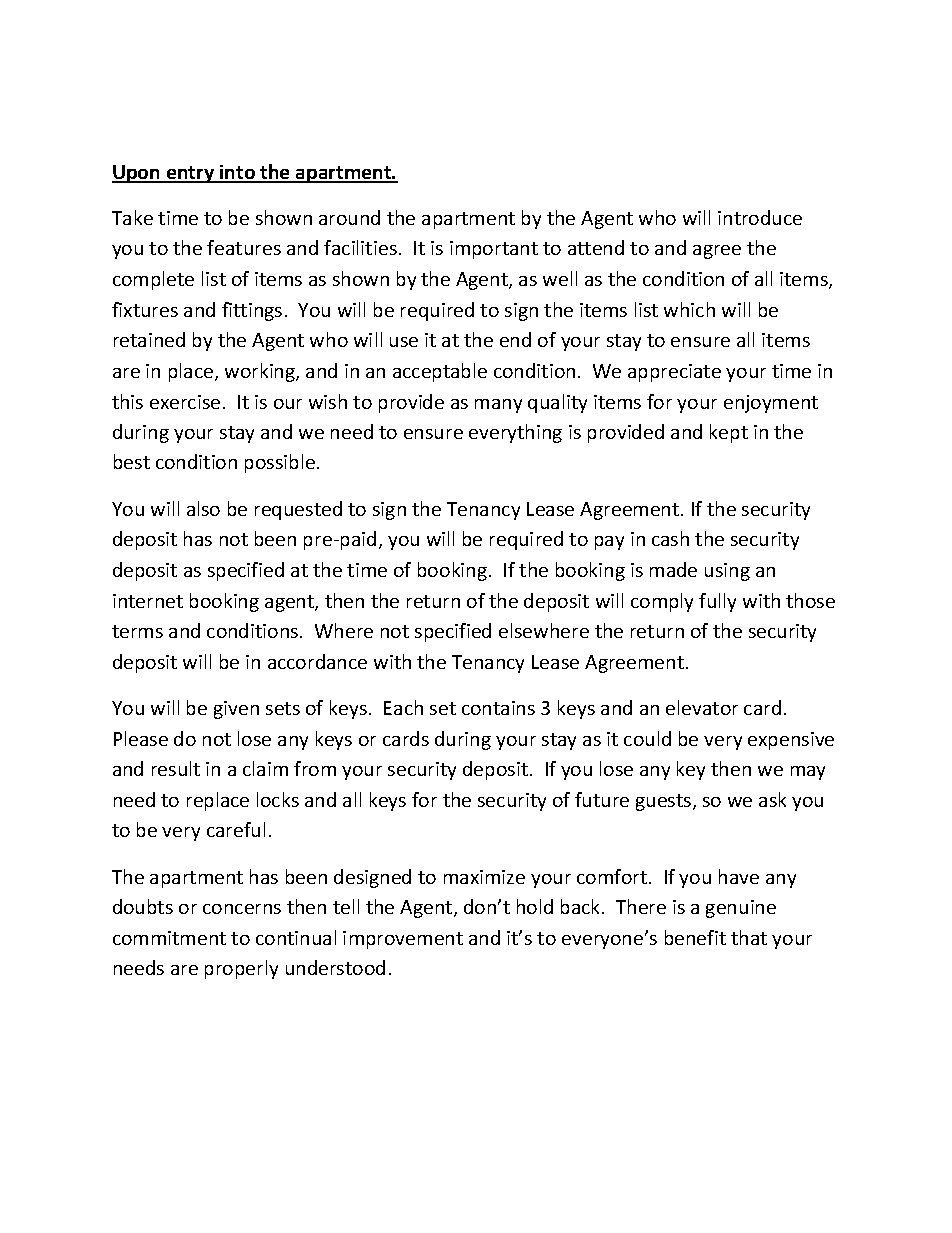  I want to click on commitment, so click(169, 938).
